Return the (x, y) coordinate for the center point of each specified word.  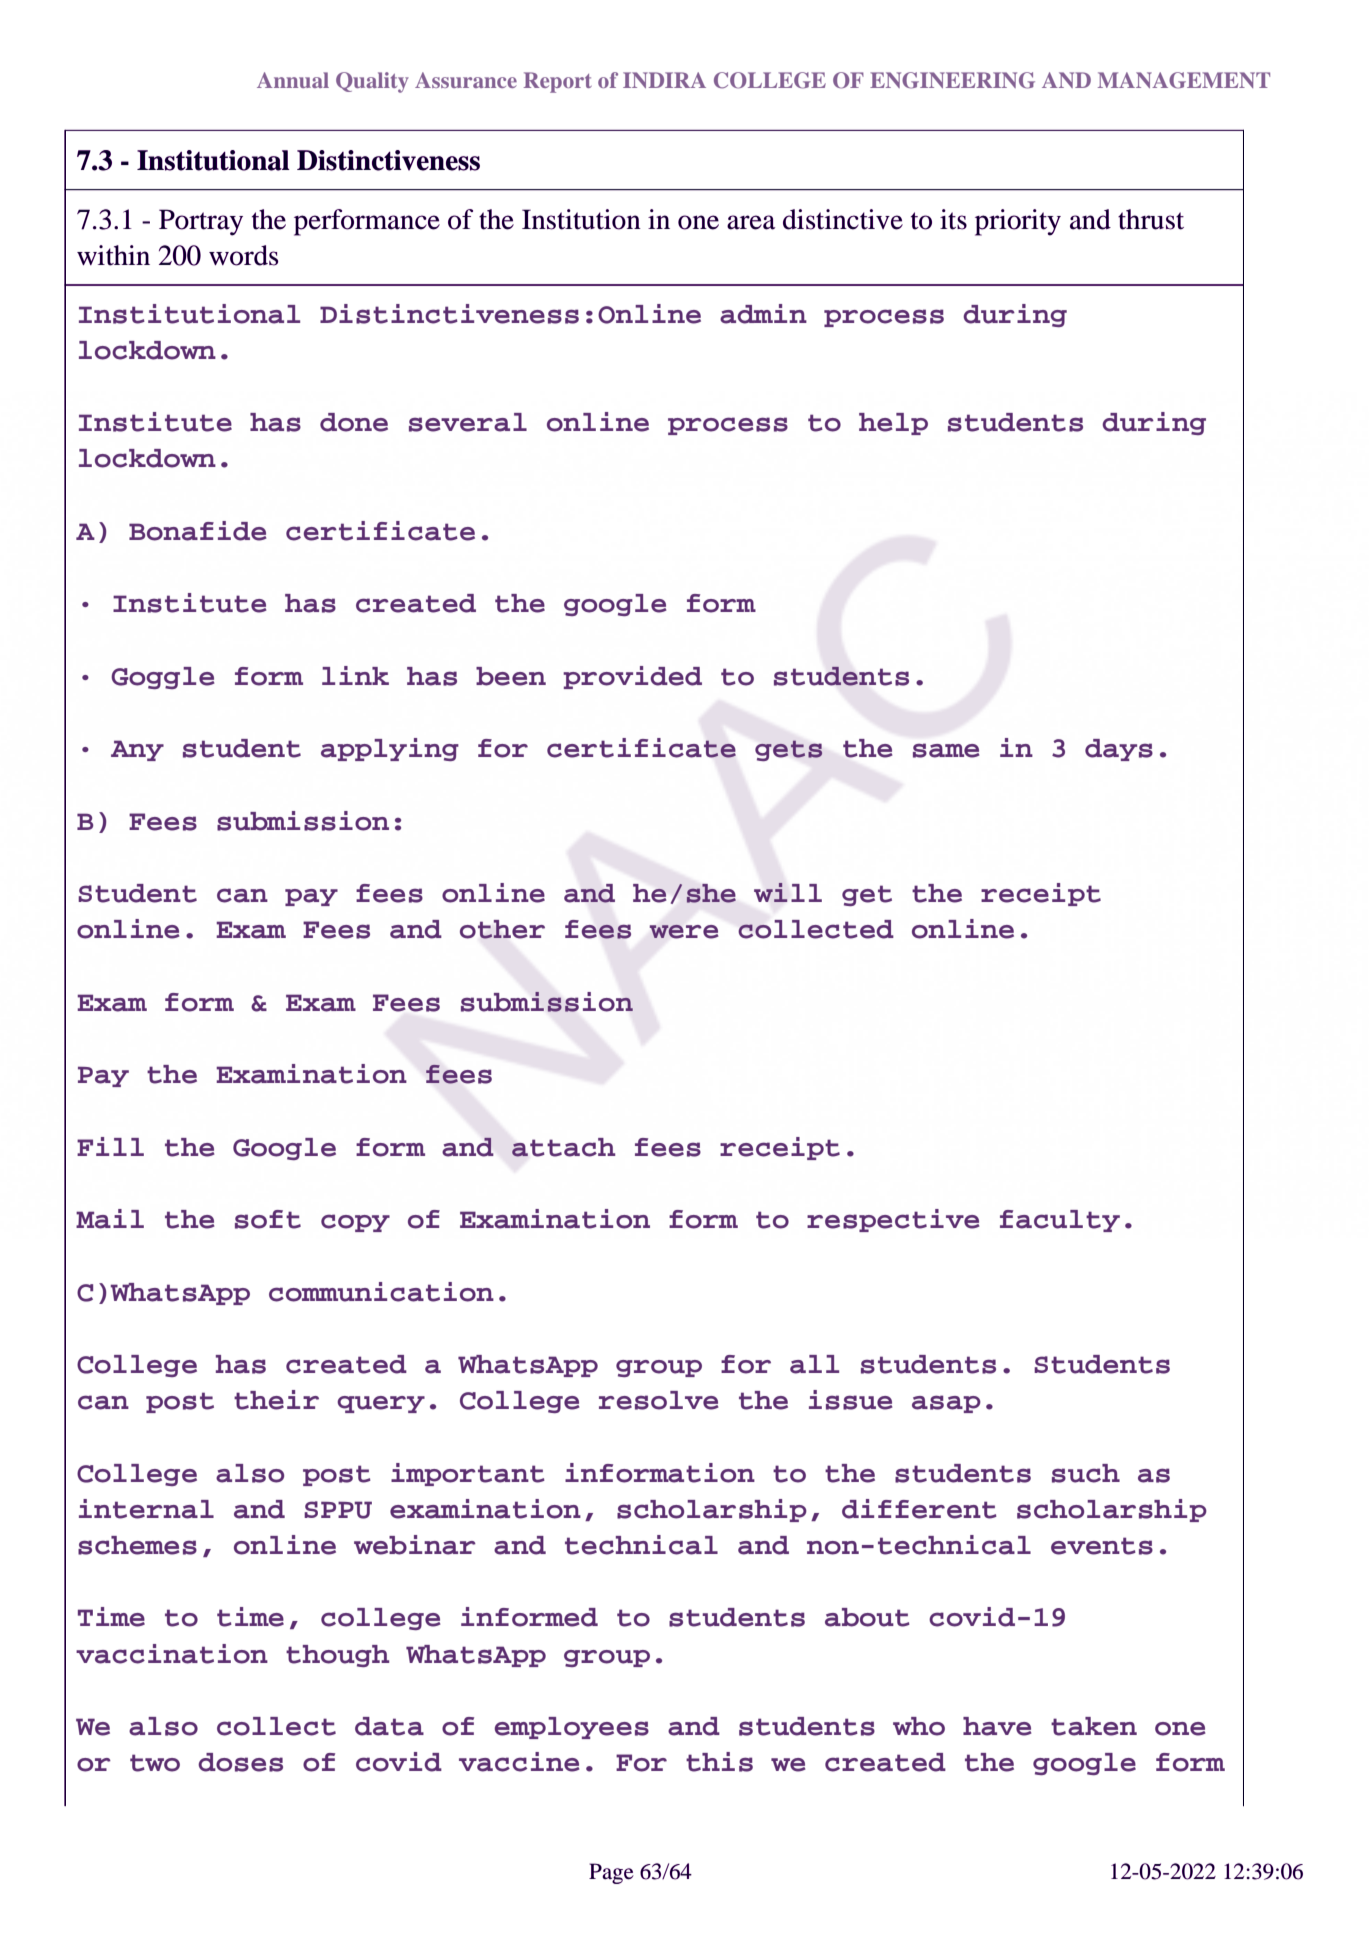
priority (1018, 222)
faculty (1060, 1221)
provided (632, 677)
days (1119, 750)
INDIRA (664, 80)
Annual (293, 80)
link (355, 675)
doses (240, 1762)
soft (268, 1219)
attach (563, 1147)
